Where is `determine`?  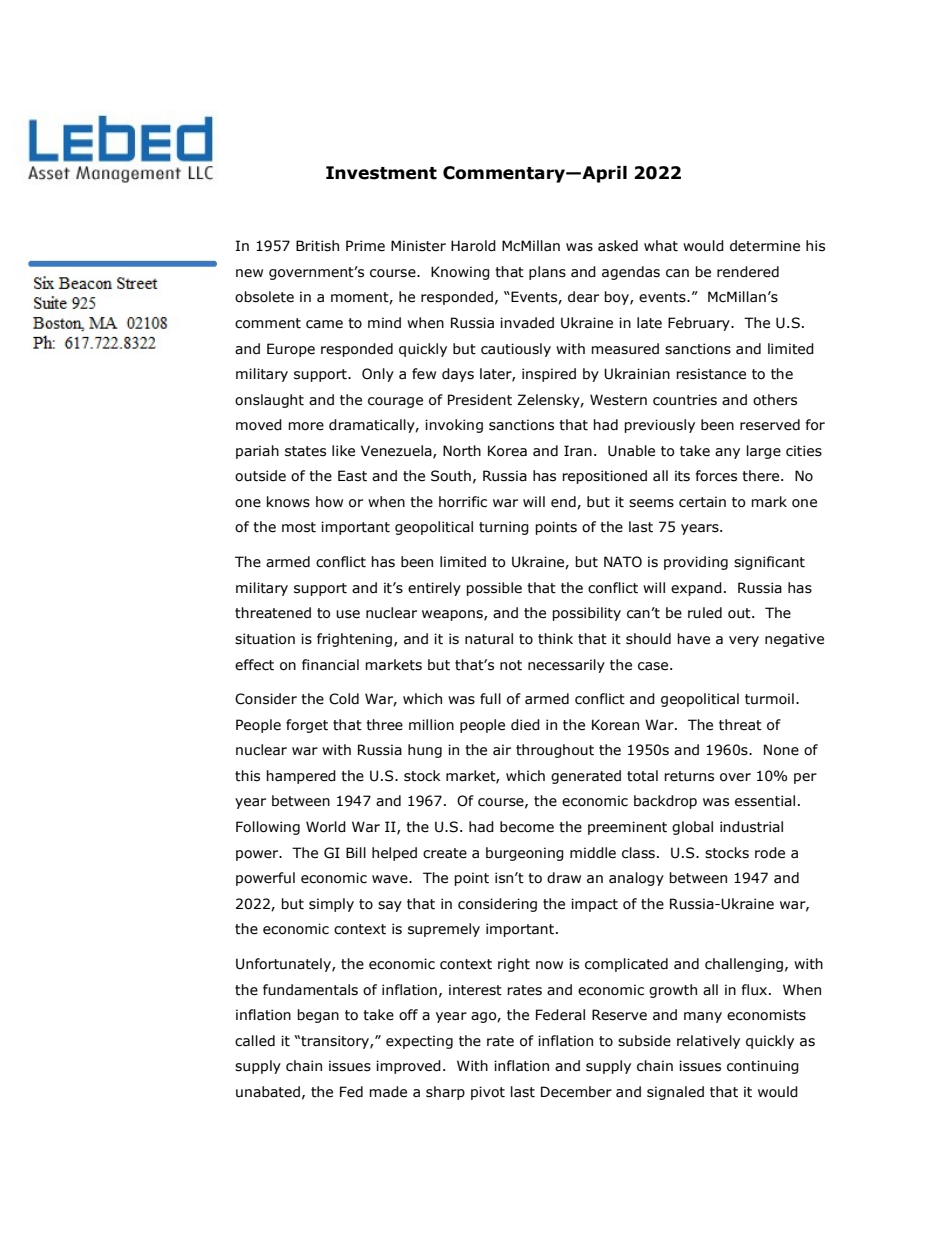 determine is located at coordinates (765, 246).
